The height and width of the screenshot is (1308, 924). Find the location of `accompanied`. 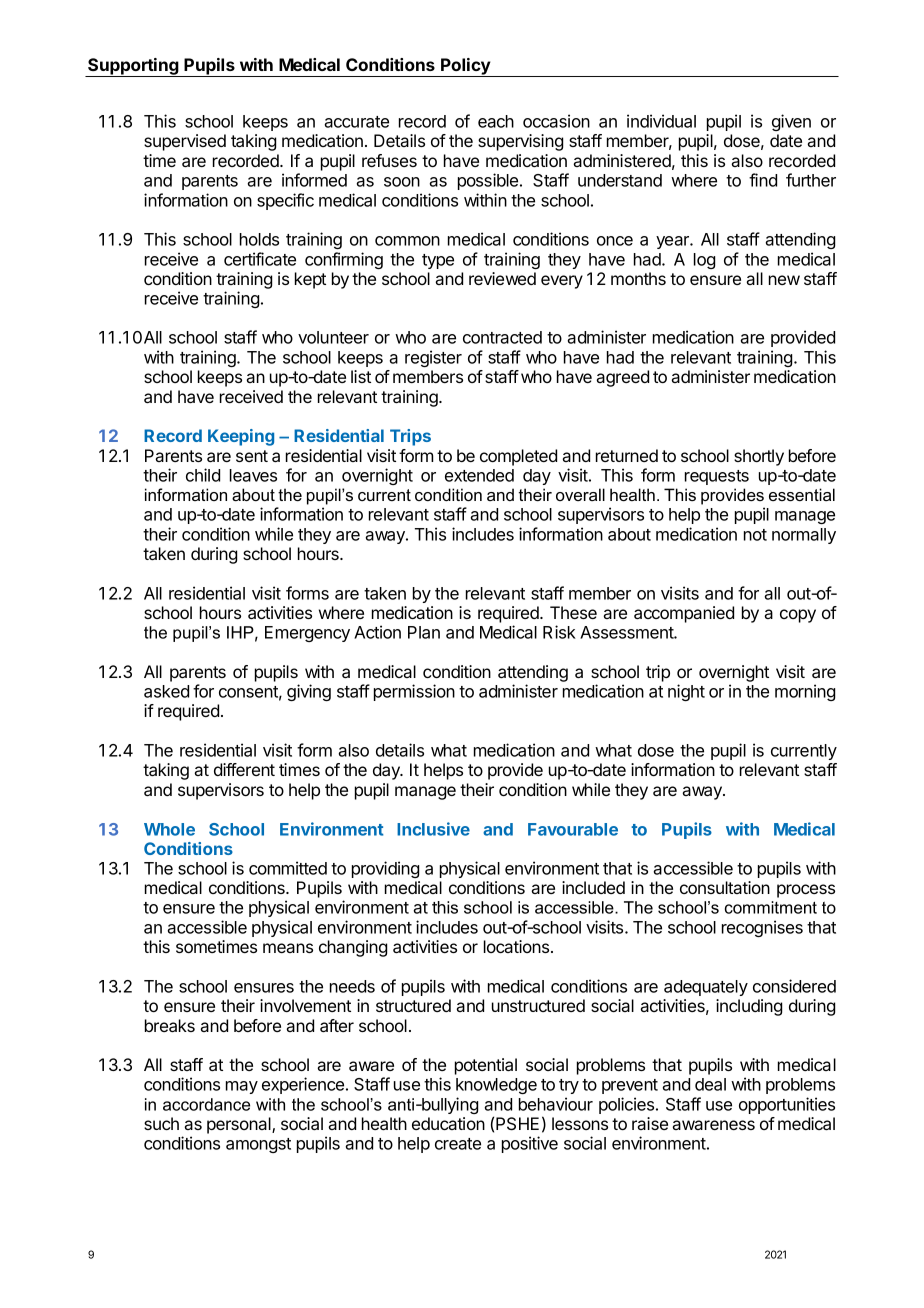

accompanied is located at coordinates (684, 614).
